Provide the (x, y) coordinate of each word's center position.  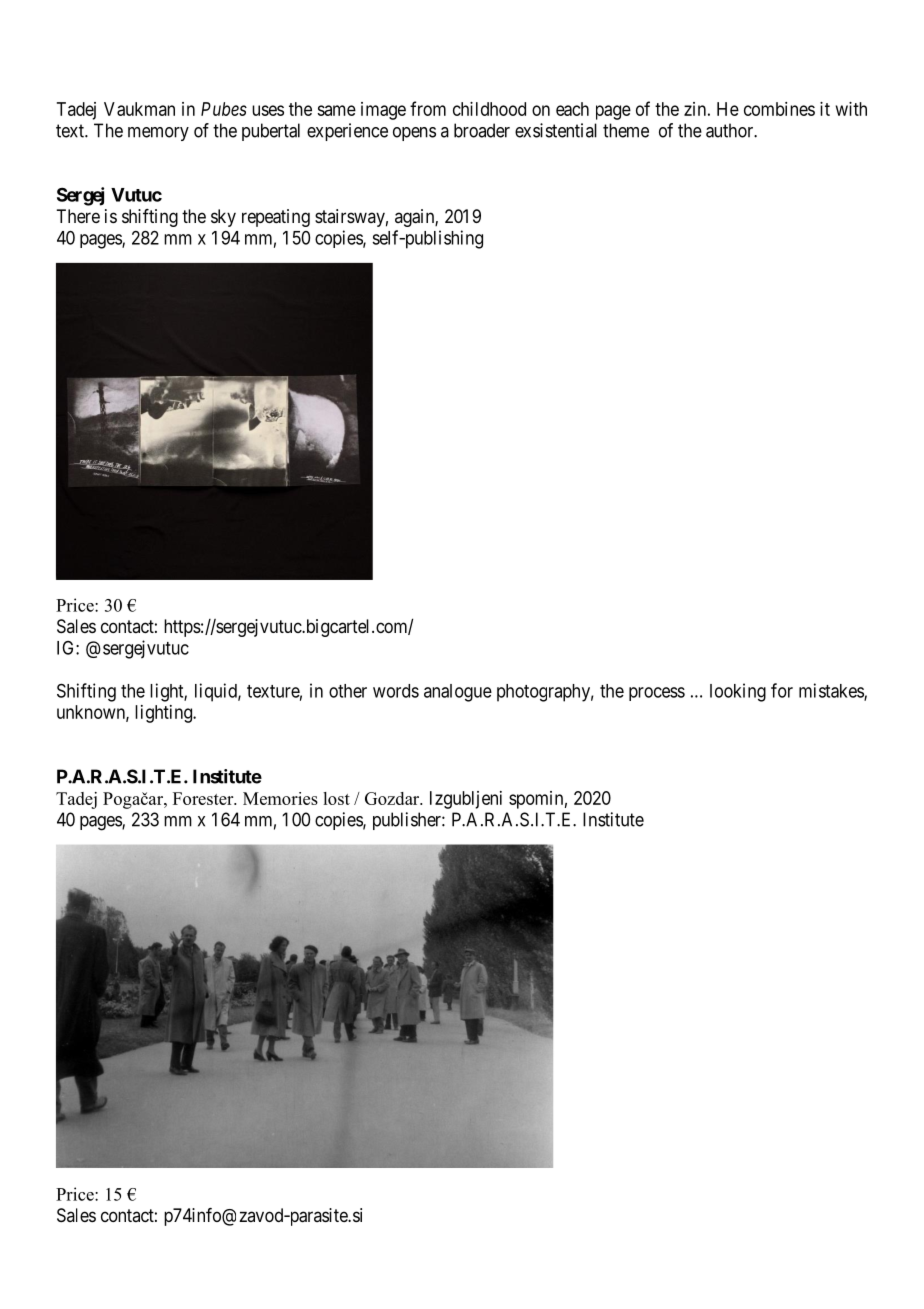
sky (223, 218)
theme (626, 130)
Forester (204, 798)
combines (779, 109)
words (396, 691)
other (348, 691)
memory (158, 134)
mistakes (832, 691)
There (78, 216)
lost (336, 798)
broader (482, 130)
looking (738, 692)
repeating (276, 218)
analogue (458, 693)
